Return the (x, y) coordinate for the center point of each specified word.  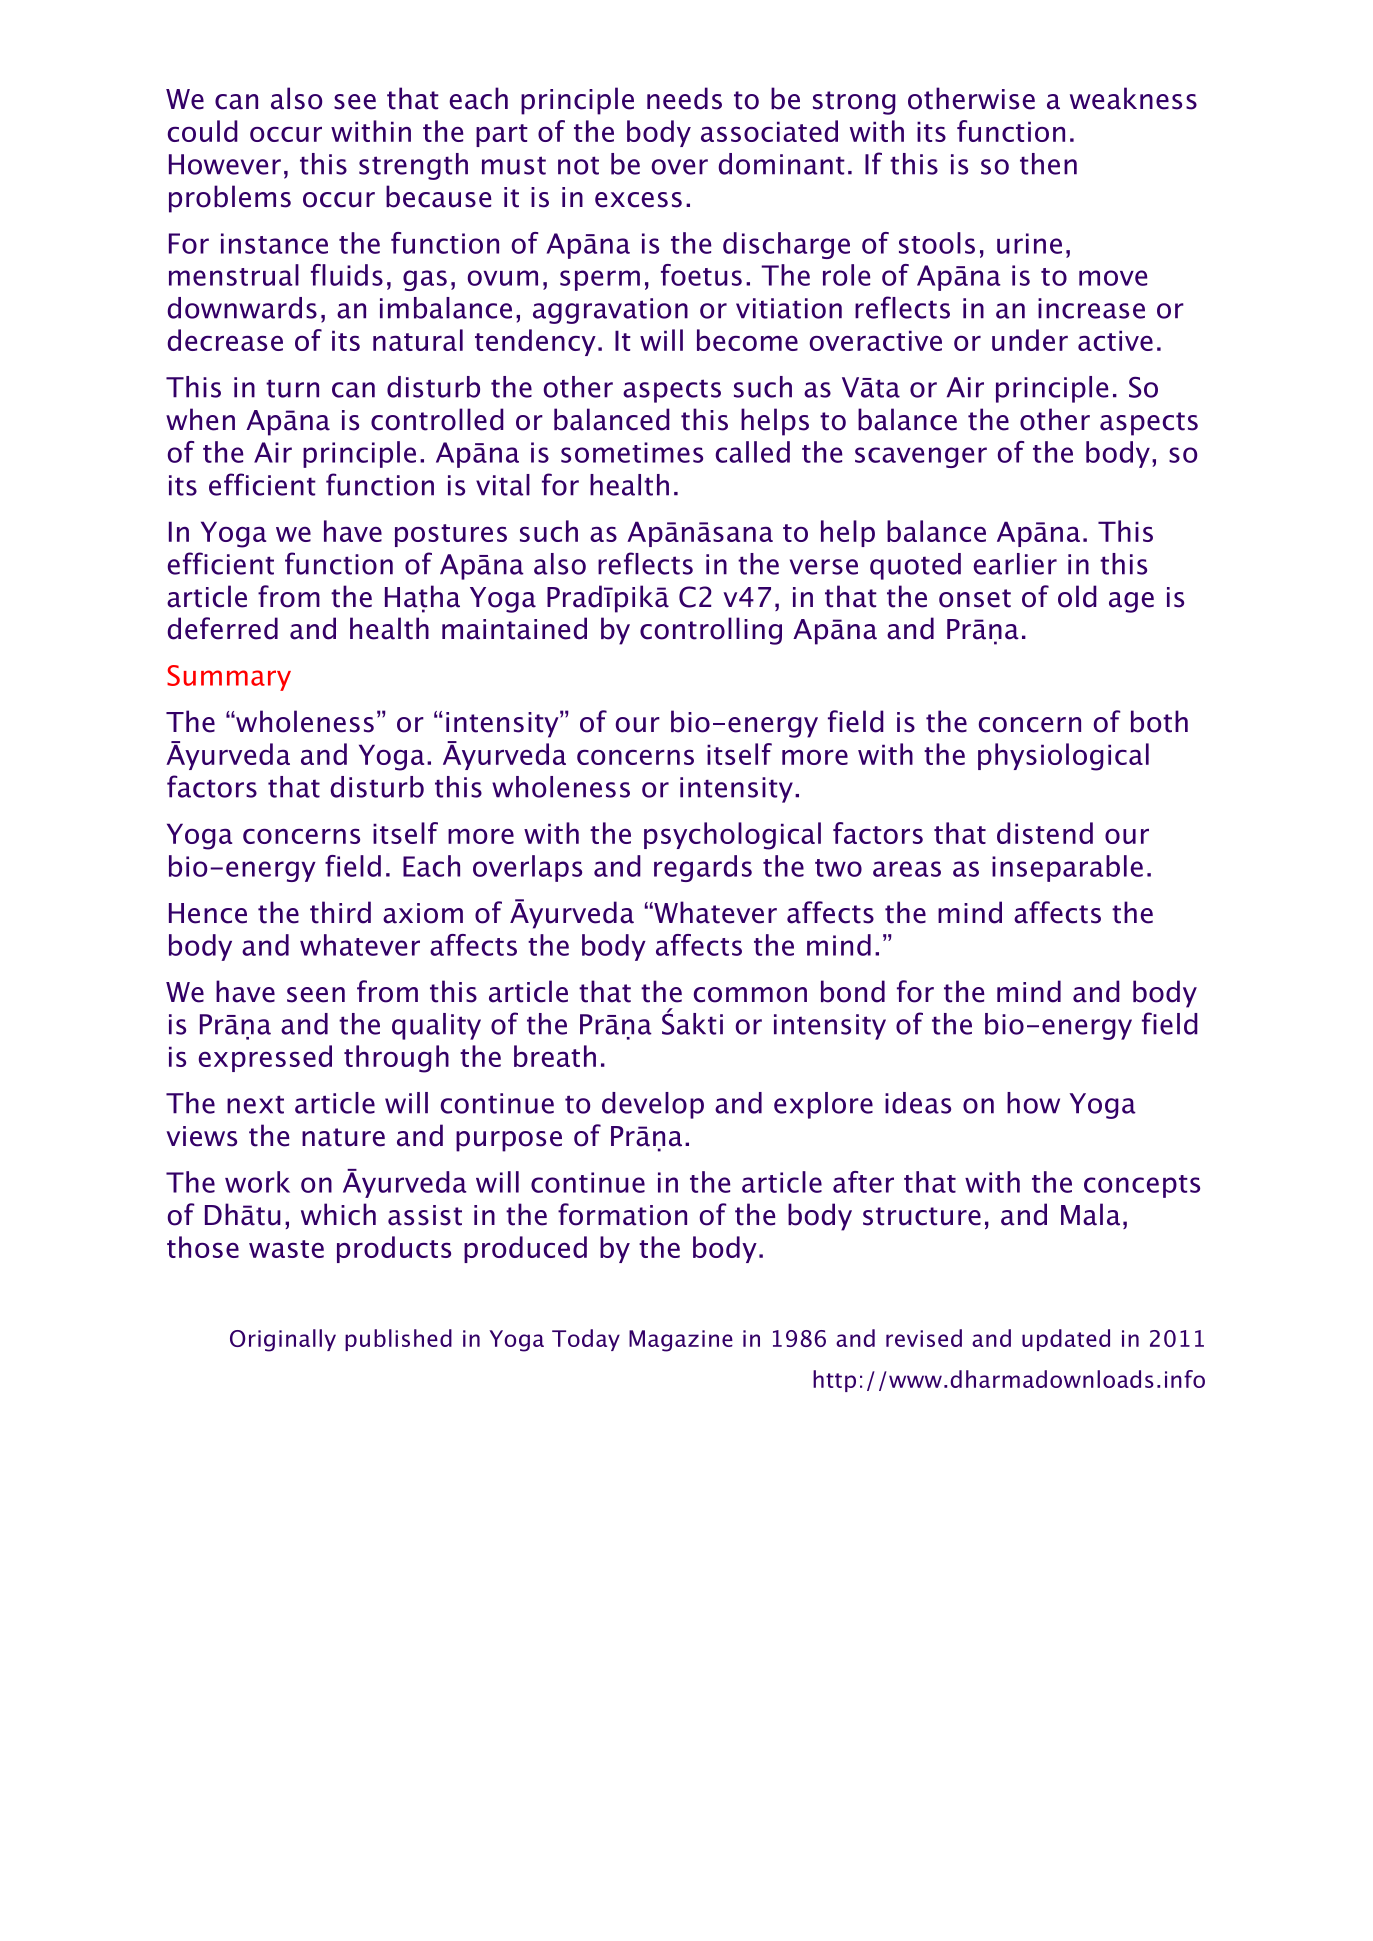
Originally (283, 1340)
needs (684, 98)
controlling (711, 631)
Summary (229, 678)
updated (1066, 1340)
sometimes (632, 452)
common (750, 995)
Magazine (681, 1341)
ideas (918, 1103)
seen (316, 995)
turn (292, 388)
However (225, 164)
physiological (1063, 757)
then (1048, 164)
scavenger (921, 457)
